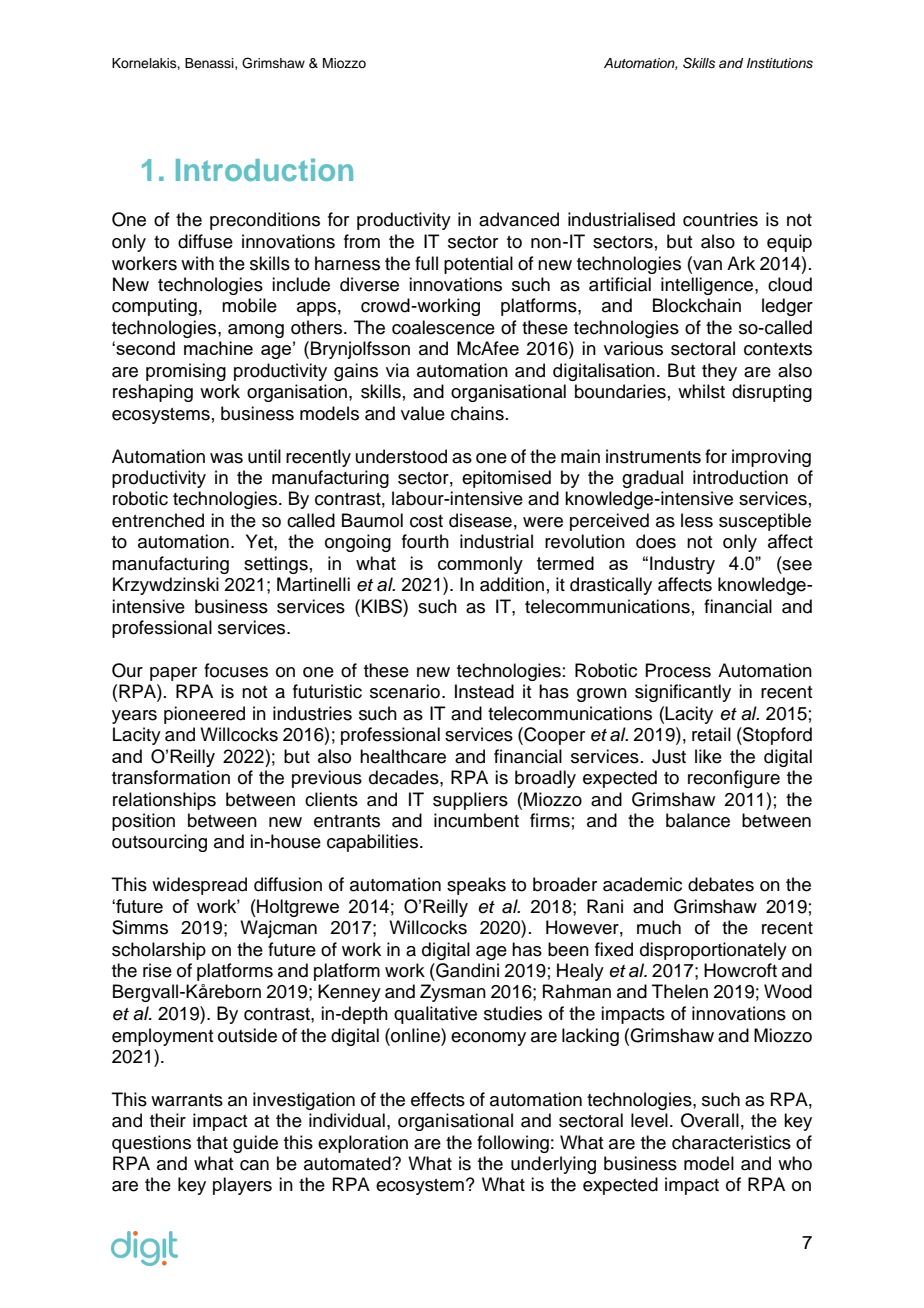 The width and height of the image is (924, 1308). I want to click on advanced, so click(519, 219).
